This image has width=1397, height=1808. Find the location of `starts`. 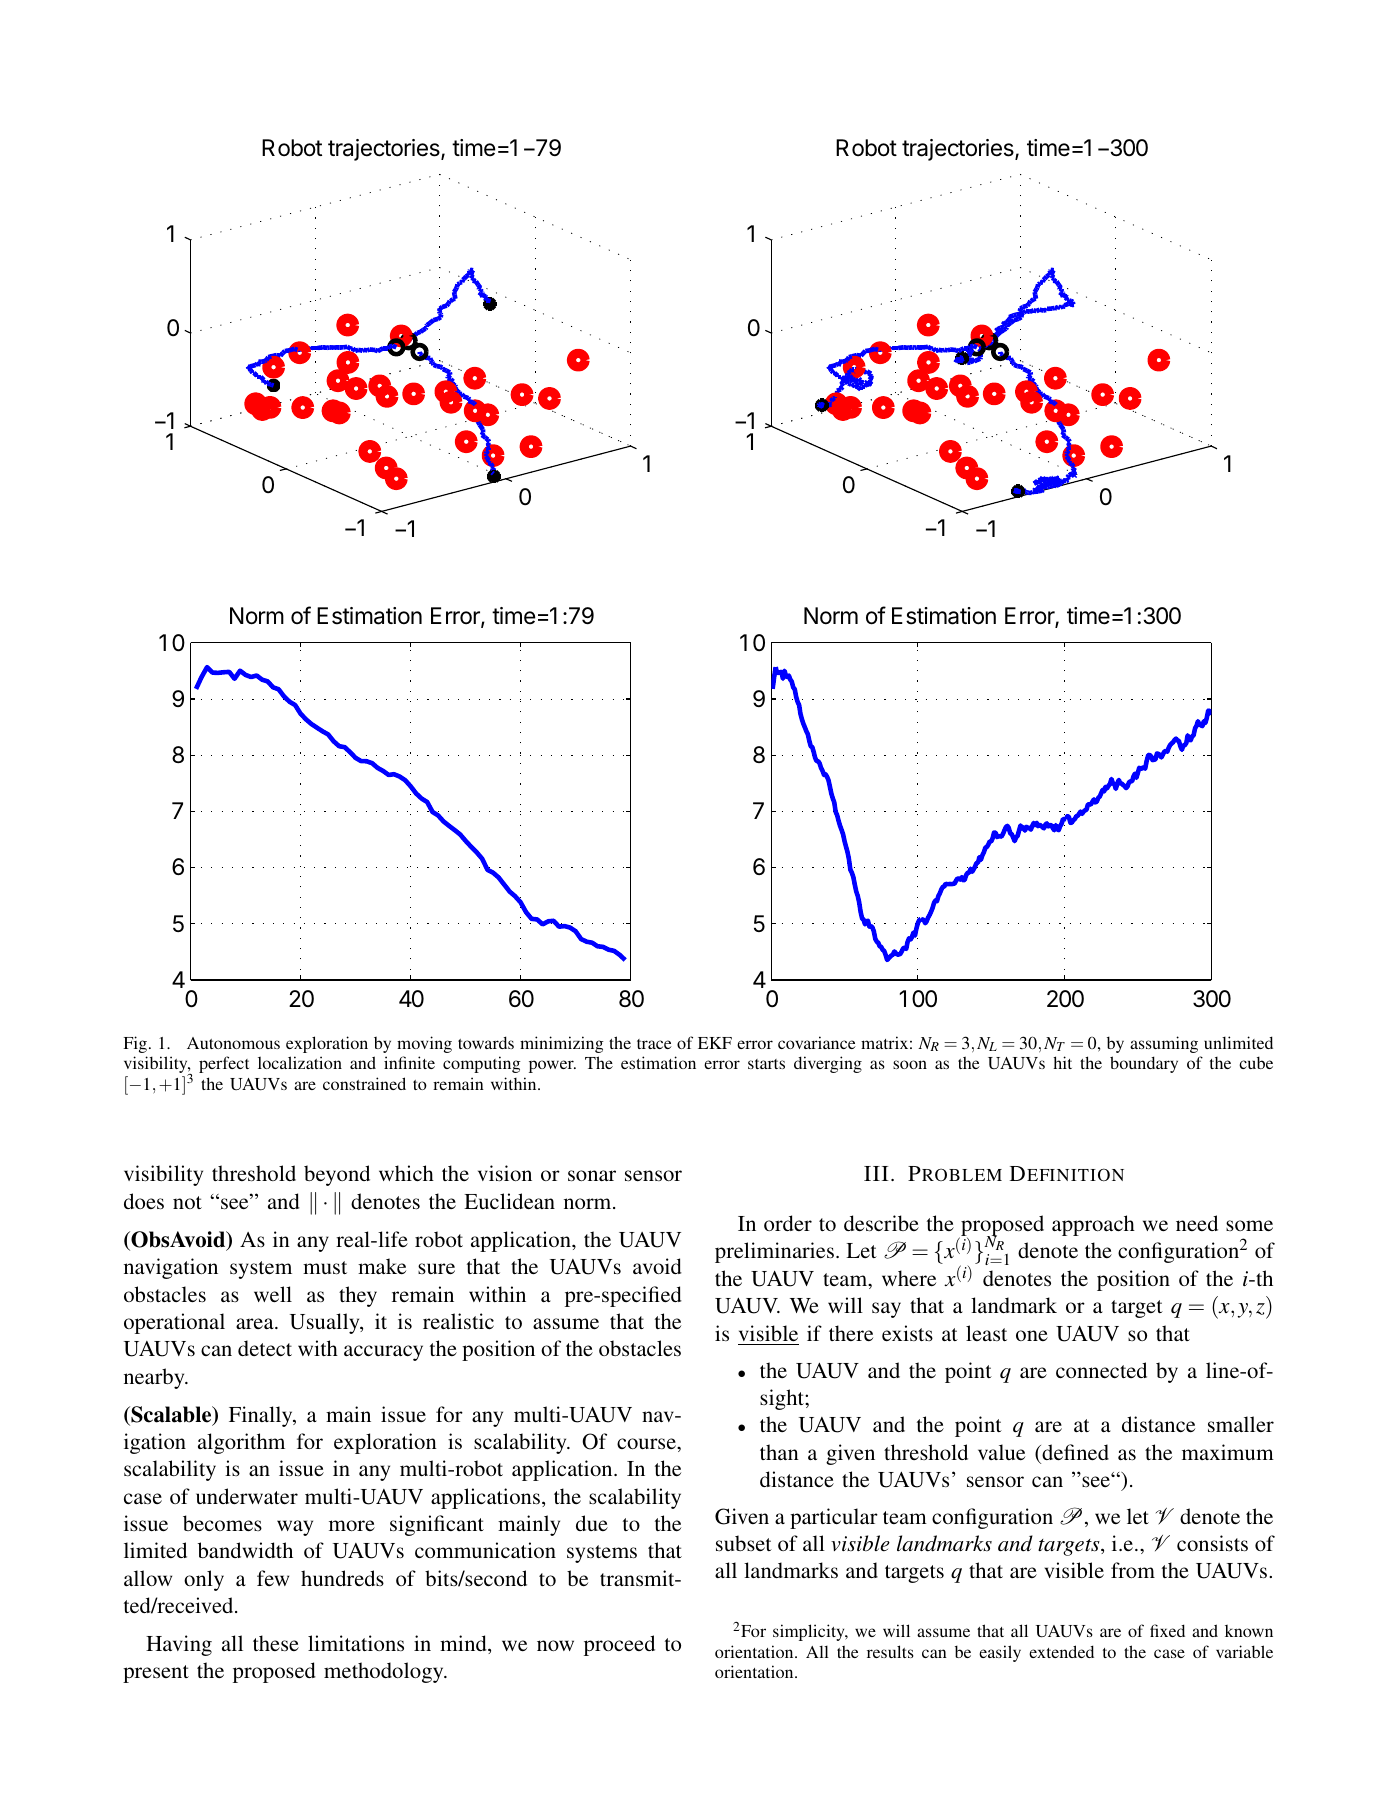

starts is located at coordinates (766, 1064).
